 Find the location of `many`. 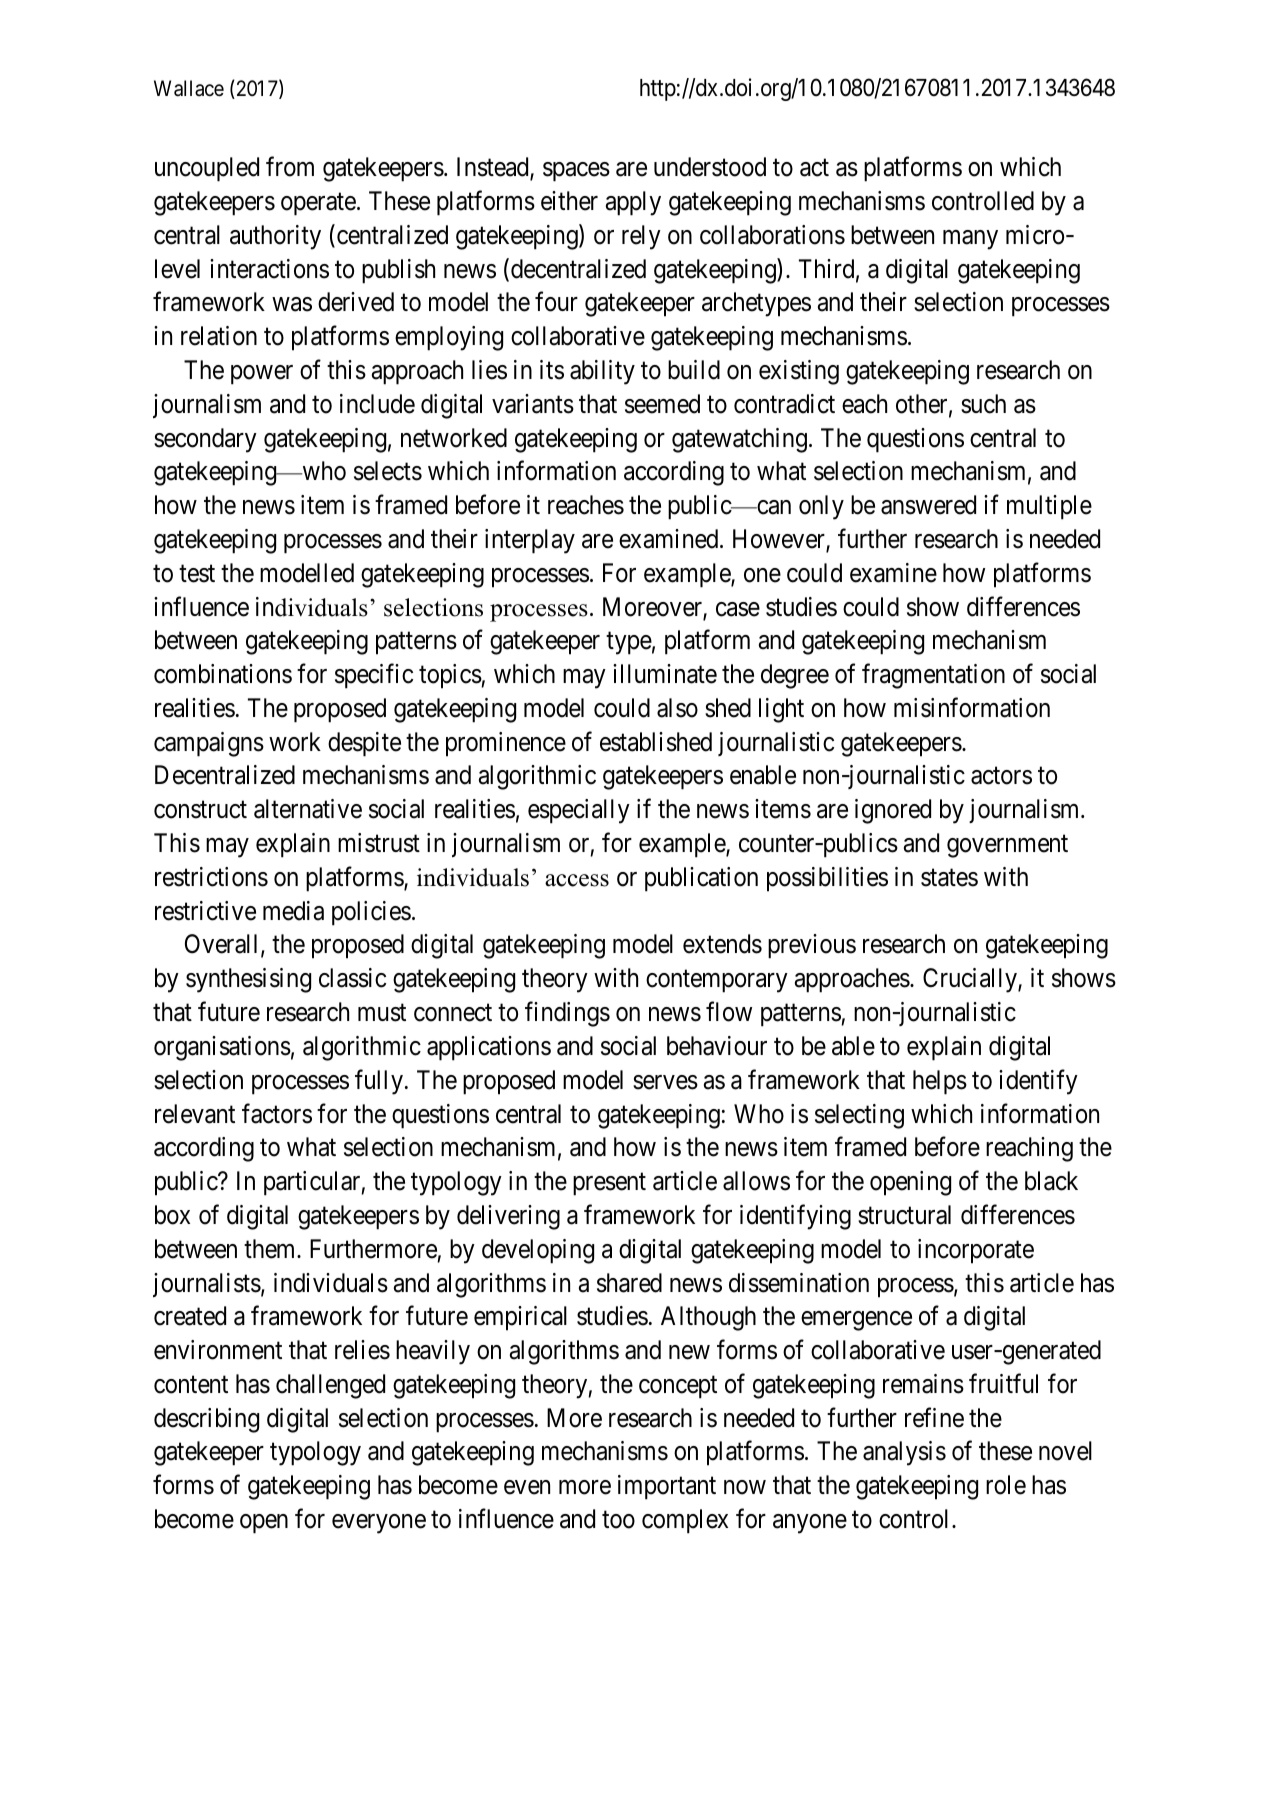

many is located at coordinates (970, 240).
